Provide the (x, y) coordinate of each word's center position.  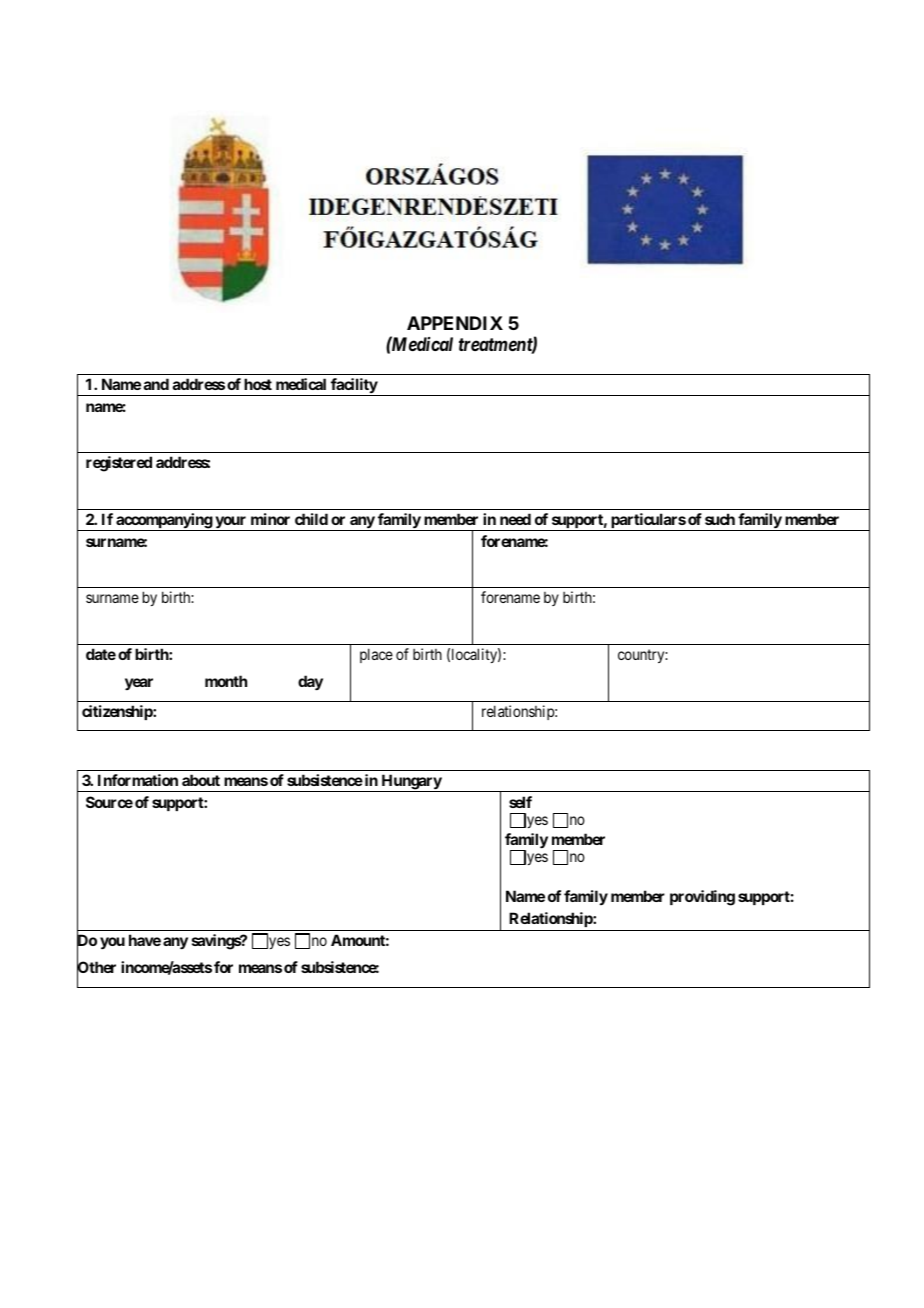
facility (354, 387)
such (720, 519)
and (156, 384)
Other (96, 969)
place (376, 655)
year (139, 684)
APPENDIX (455, 323)
